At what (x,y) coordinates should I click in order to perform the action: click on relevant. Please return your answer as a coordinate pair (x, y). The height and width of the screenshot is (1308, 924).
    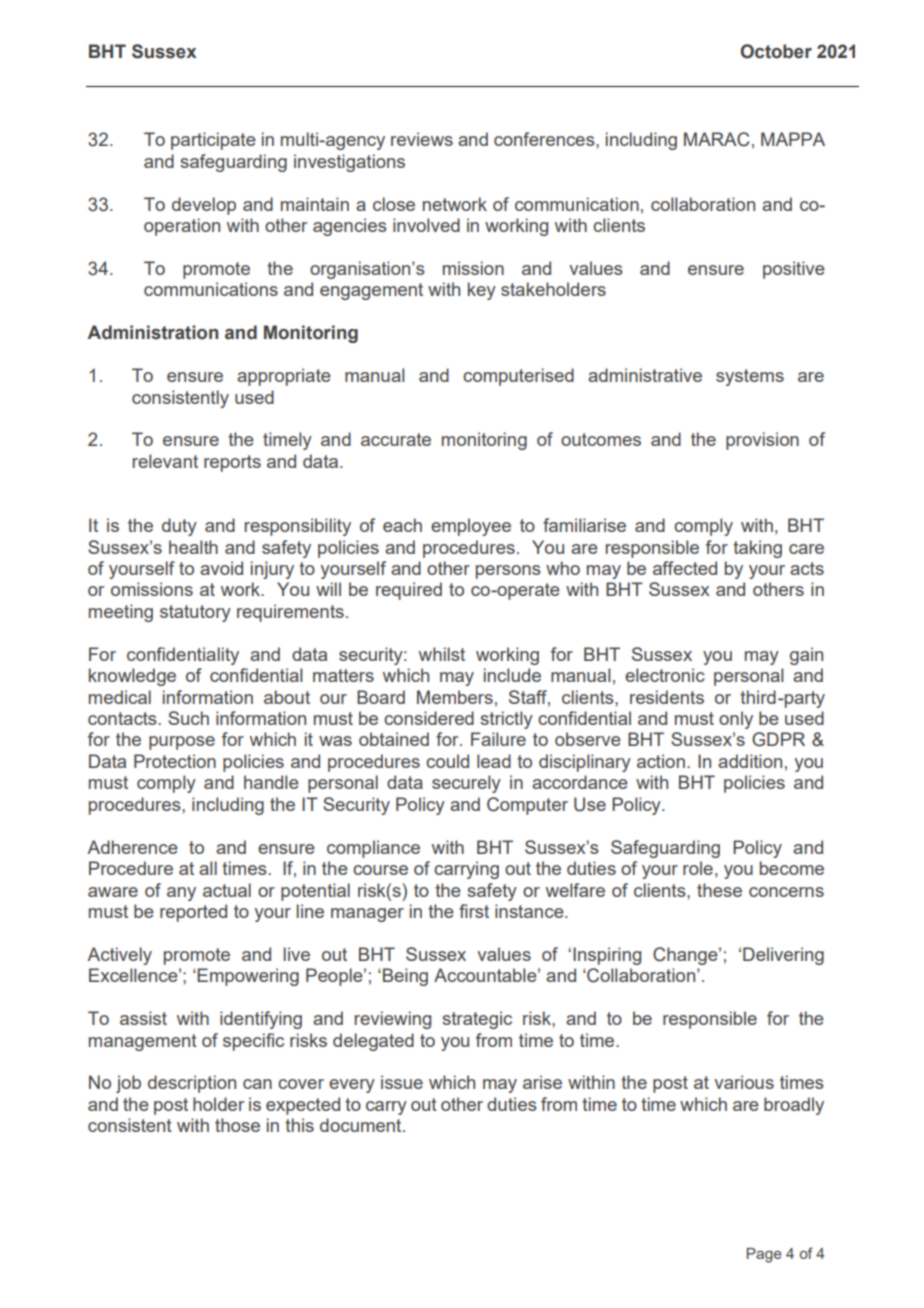
    Looking at the image, I should click on (165, 461).
